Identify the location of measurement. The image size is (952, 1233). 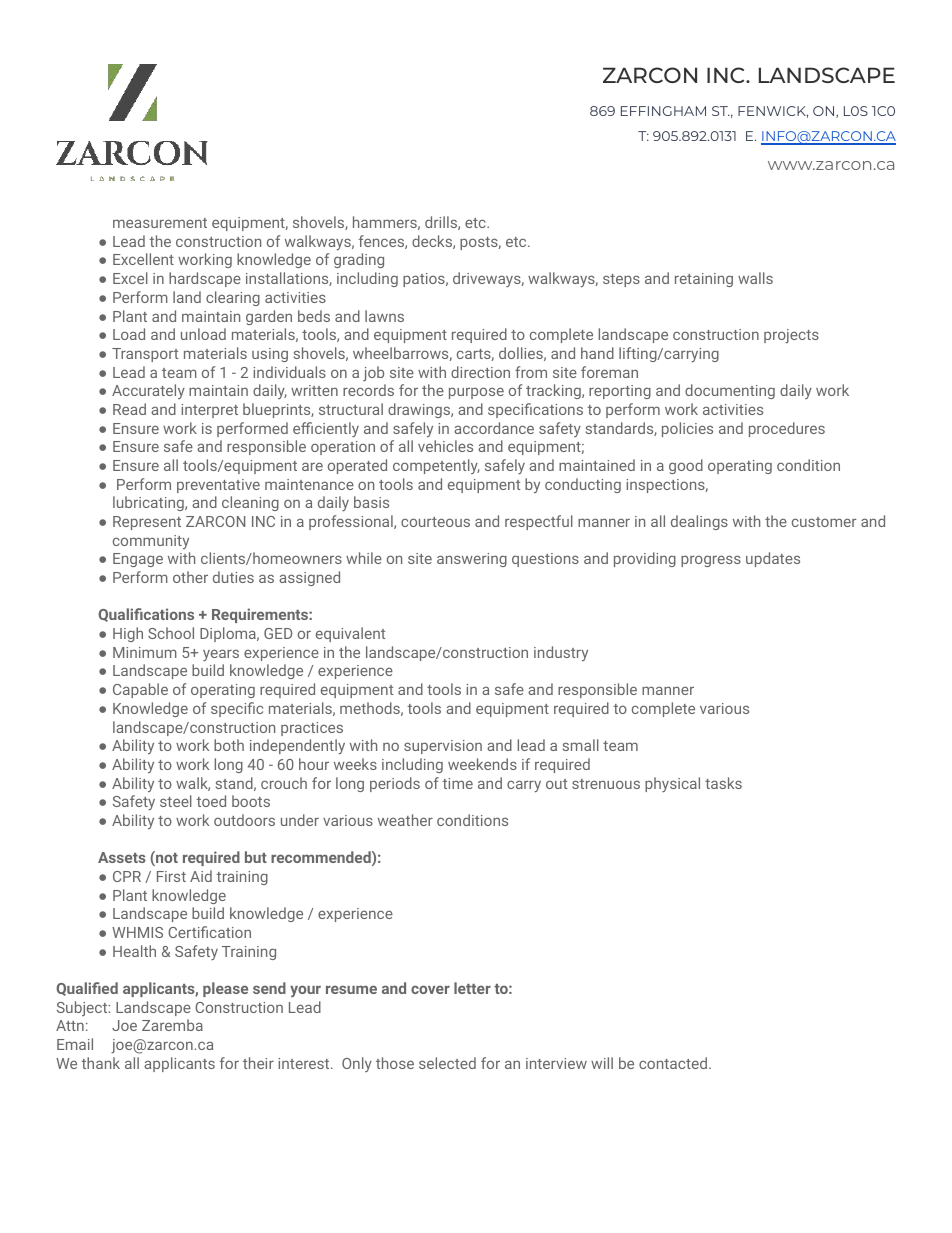
(160, 223).
